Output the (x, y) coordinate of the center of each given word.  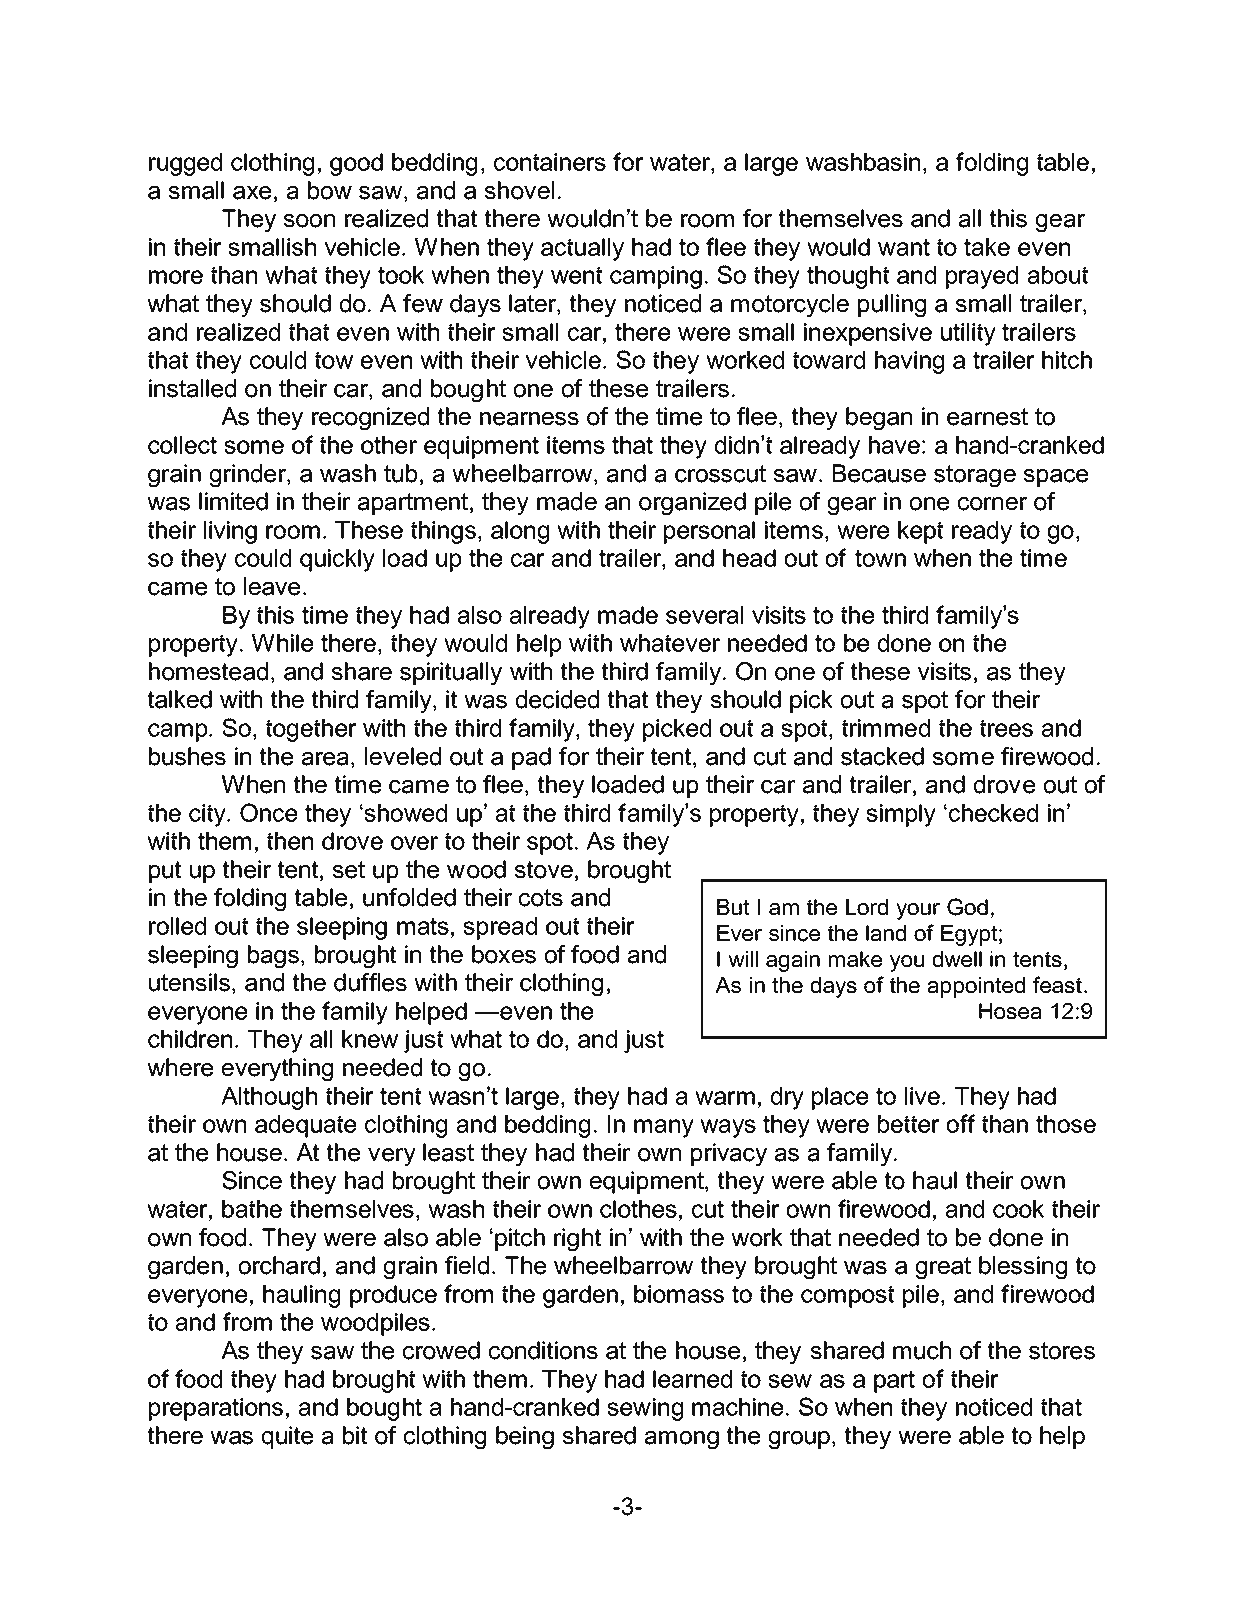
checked (993, 813)
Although (269, 1098)
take (987, 247)
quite (287, 1437)
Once (268, 812)
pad (531, 758)
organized (692, 503)
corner (992, 504)
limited (233, 501)
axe (252, 193)
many (664, 1128)
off (961, 1123)
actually (582, 249)
